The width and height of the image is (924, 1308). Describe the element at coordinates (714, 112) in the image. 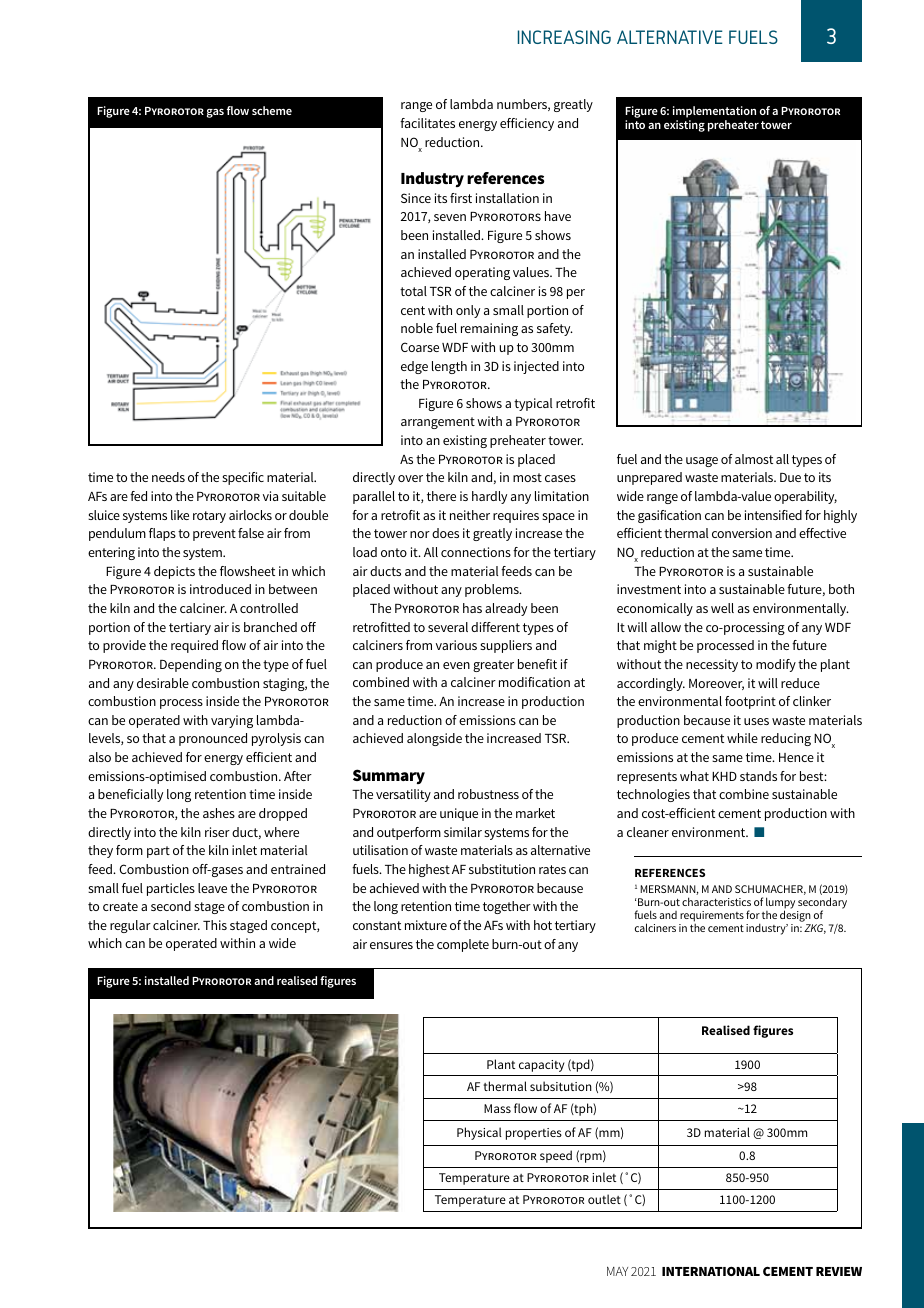

I see `implementation` at that location.
